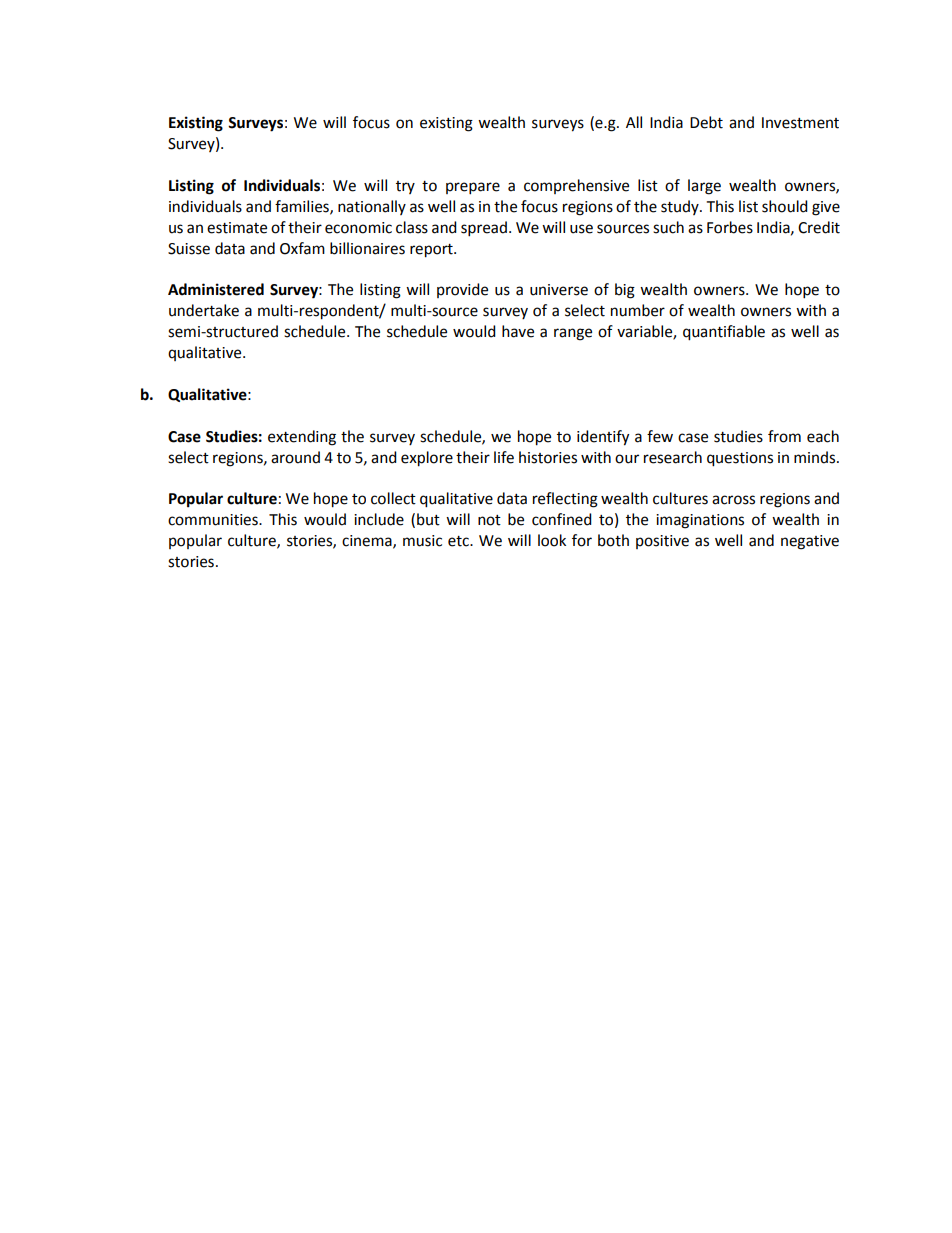 This screenshot has height=1233, width=952. Describe the element at coordinates (724, 333) in the screenshot. I see `quantifiable` at that location.
